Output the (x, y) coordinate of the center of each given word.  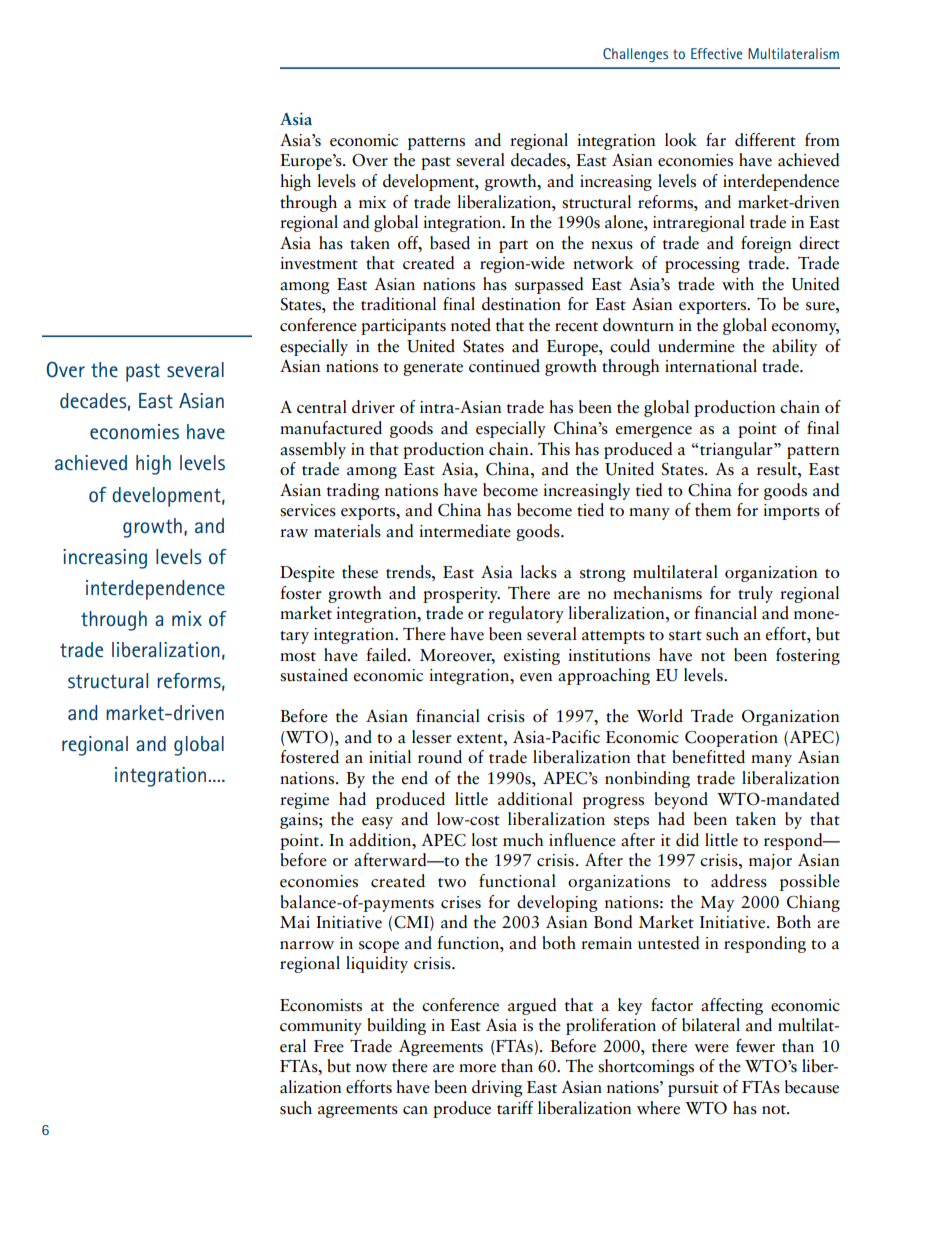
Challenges (635, 55)
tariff (515, 1108)
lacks (538, 572)
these (360, 572)
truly (755, 594)
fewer (755, 1046)
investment (319, 263)
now (371, 1068)
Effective (717, 53)
